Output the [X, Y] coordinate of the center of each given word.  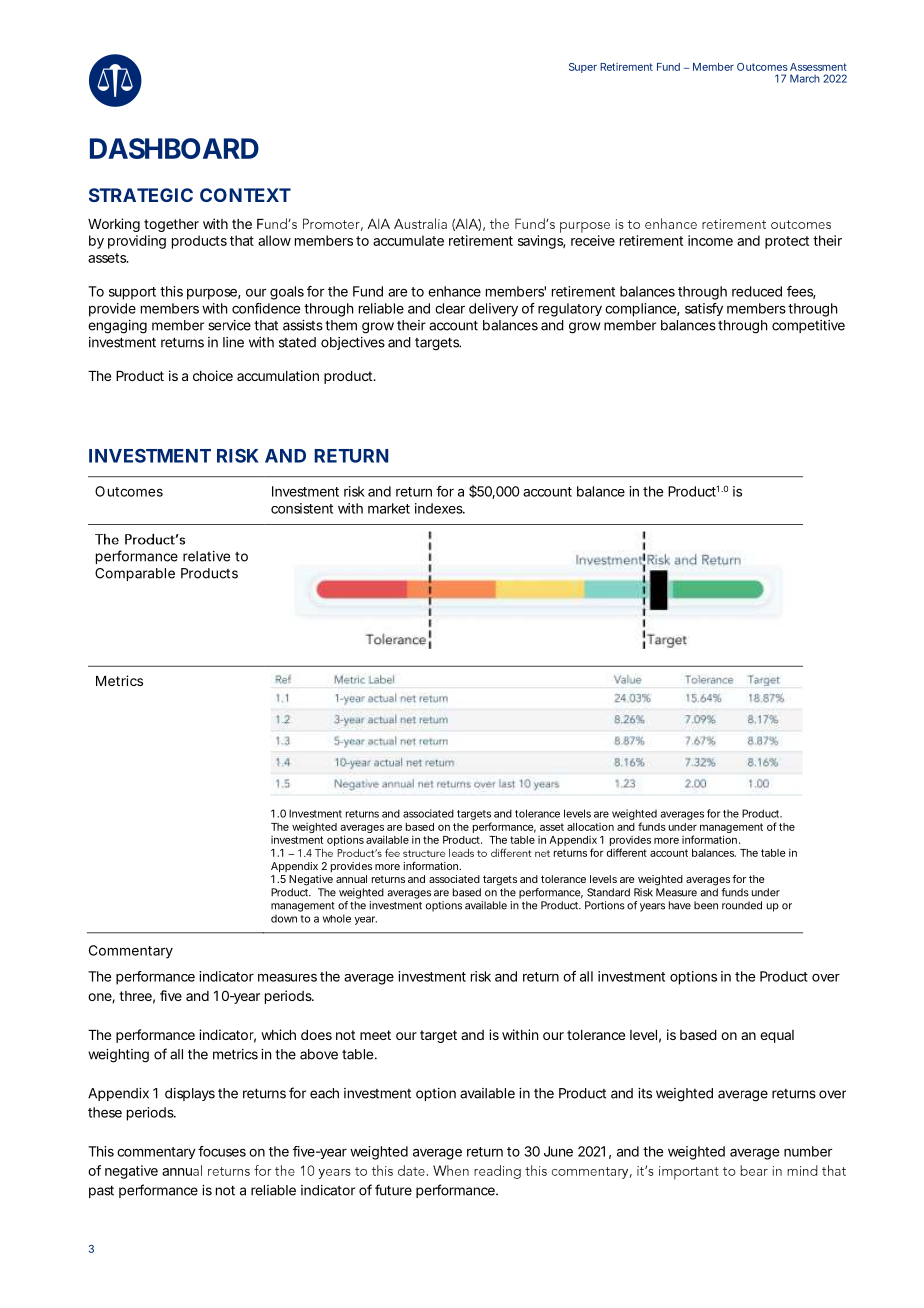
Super [583, 68]
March [805, 78]
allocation [590, 827]
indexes [440, 508]
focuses [222, 1151]
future [393, 1190]
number [808, 1151]
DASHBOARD [174, 148]
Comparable [135, 574]
